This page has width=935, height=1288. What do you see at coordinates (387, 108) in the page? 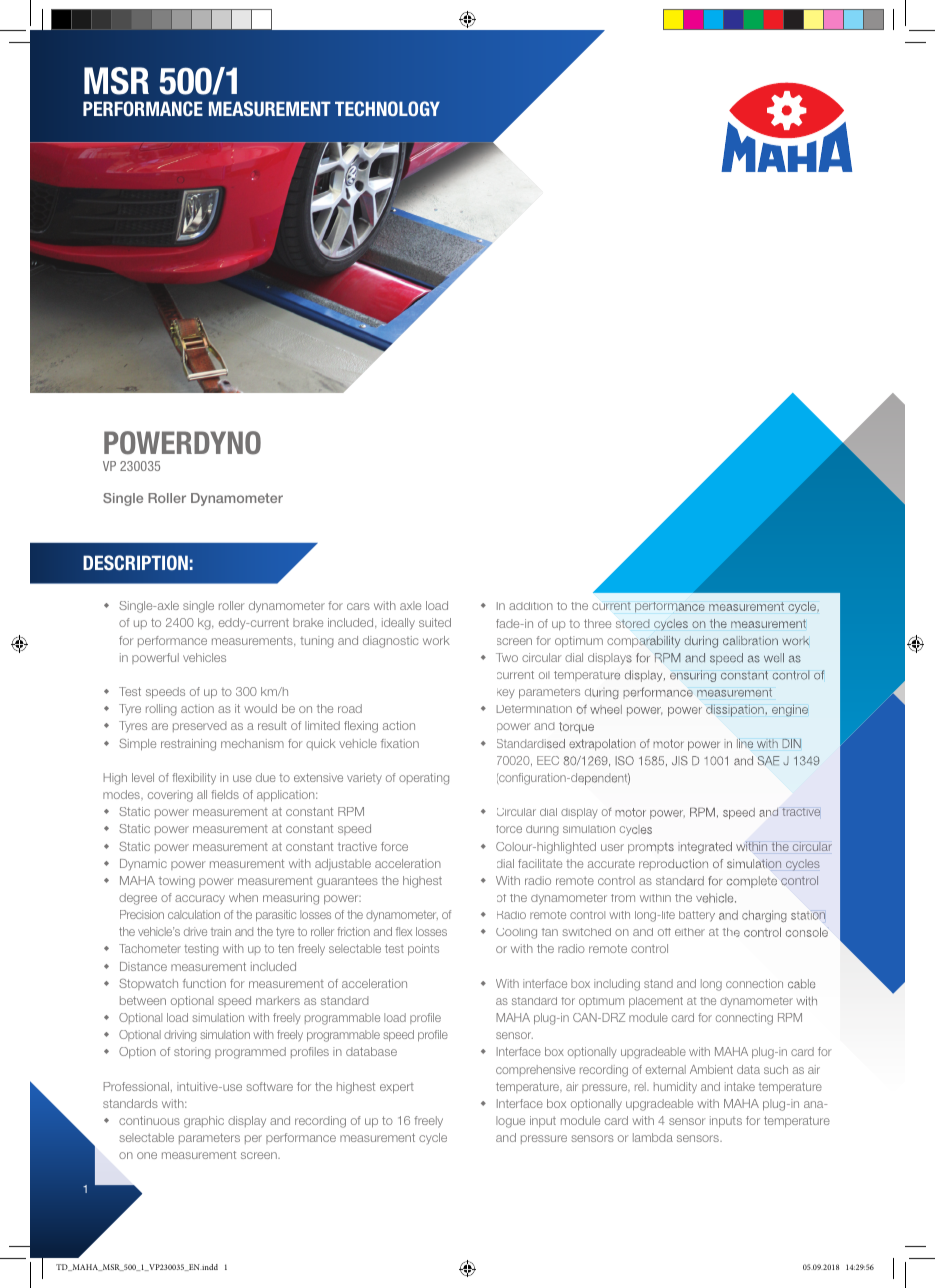
I see `TECHNOLOGY` at bounding box center [387, 108].
